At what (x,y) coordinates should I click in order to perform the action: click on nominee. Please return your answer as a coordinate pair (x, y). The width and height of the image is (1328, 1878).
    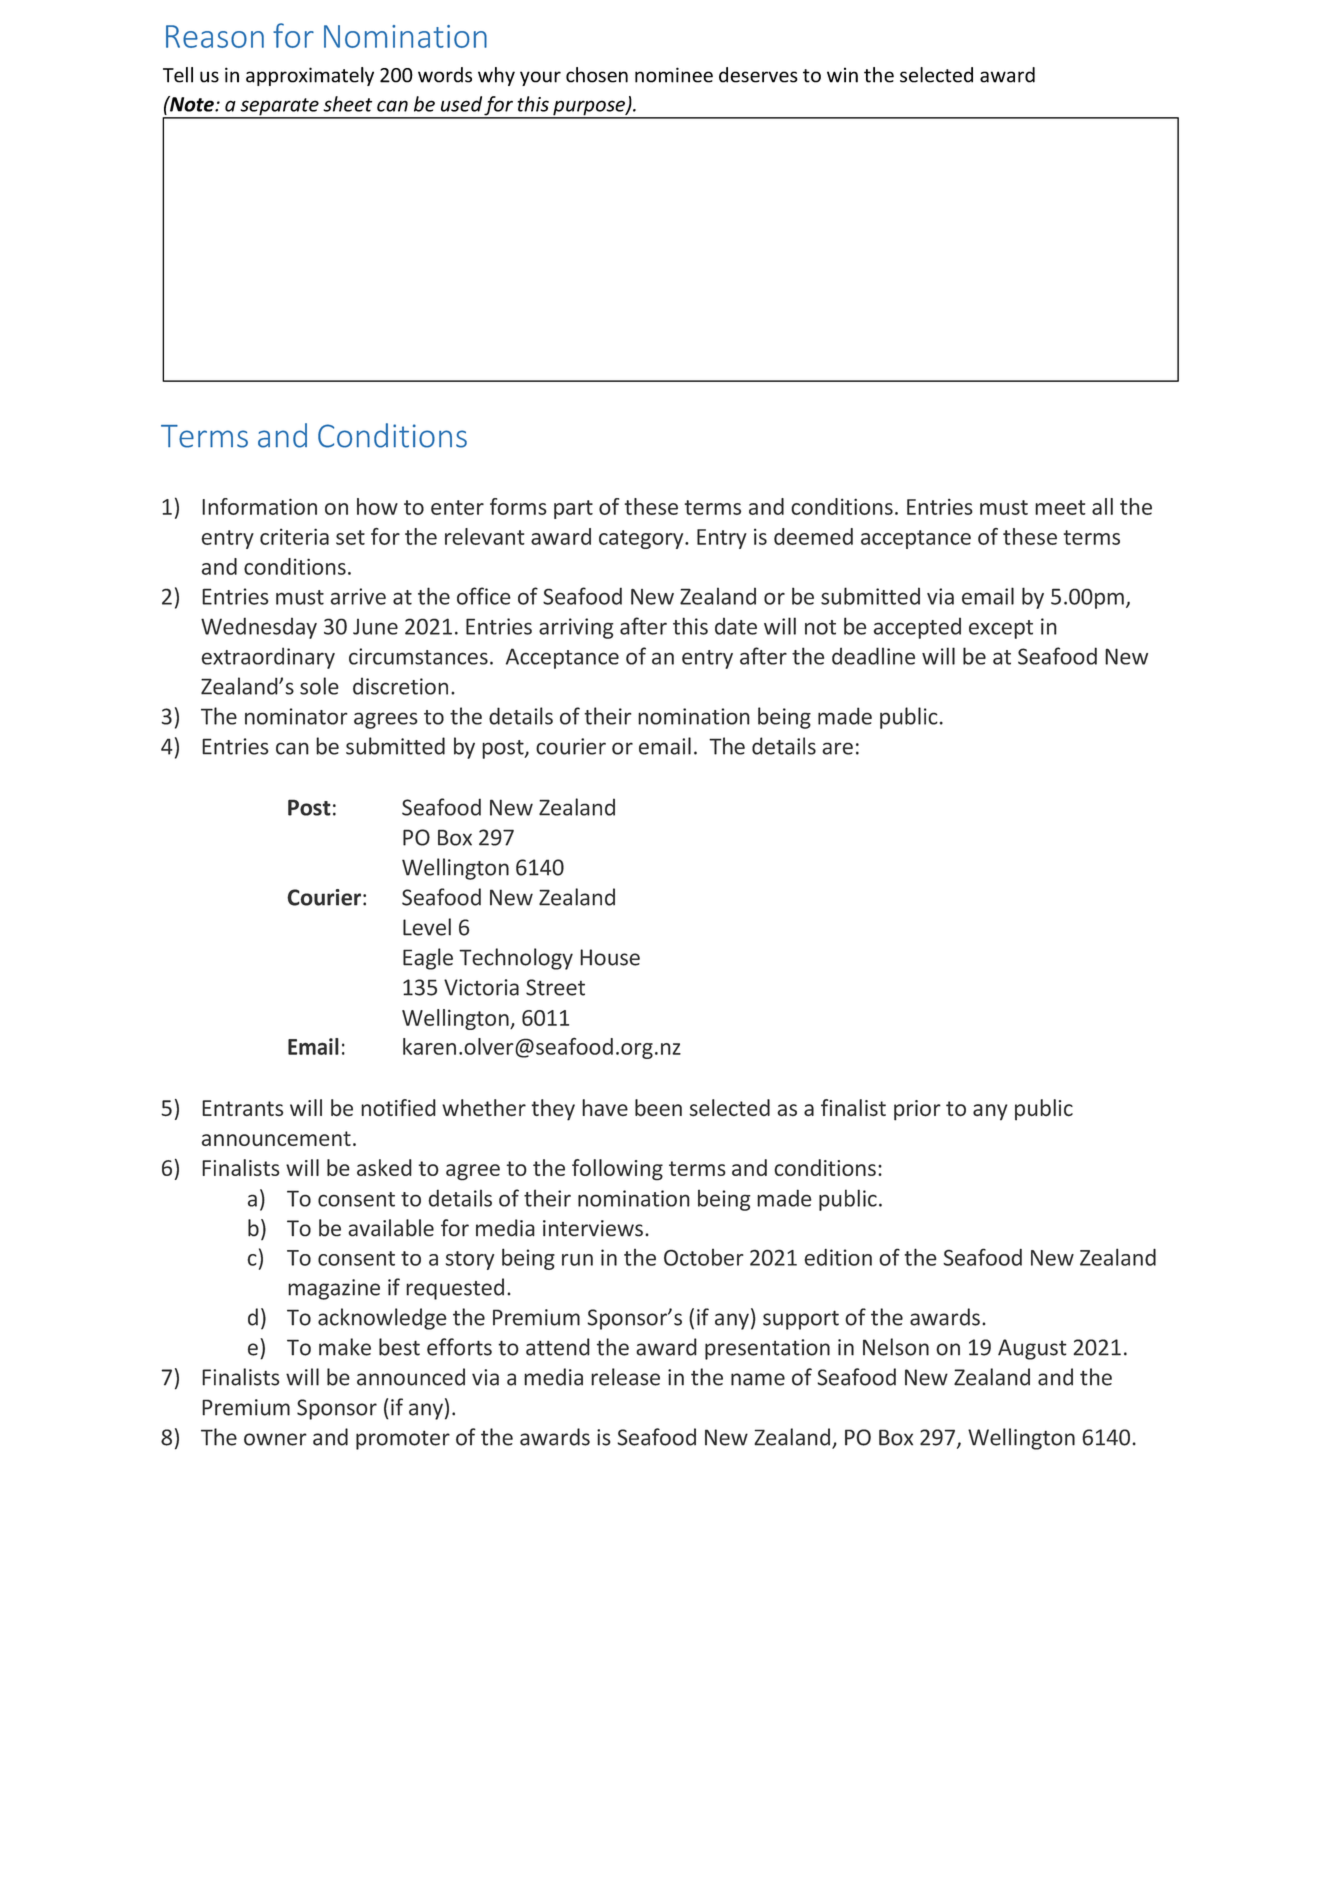
    Looking at the image, I should click on (674, 75).
